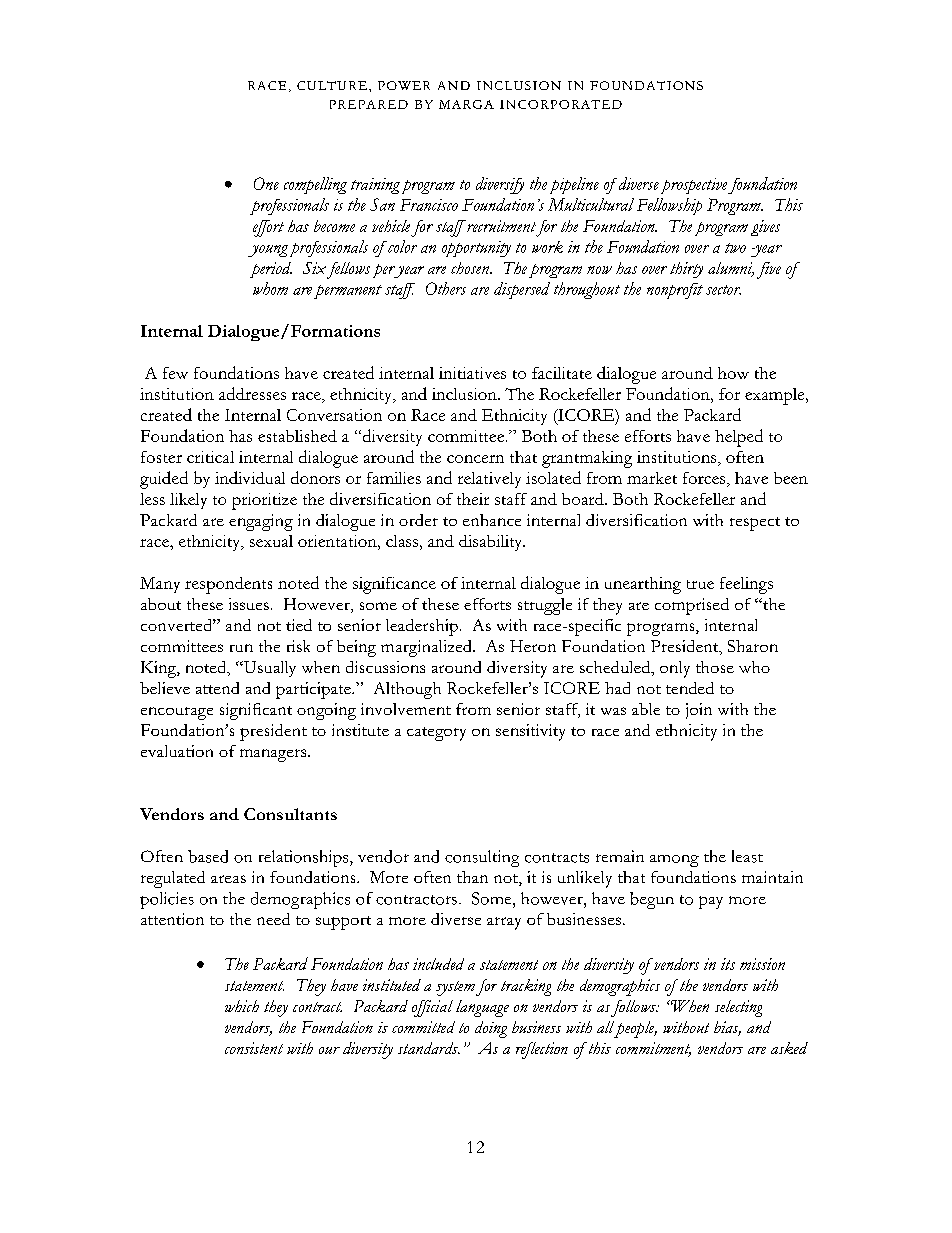 This screenshot has width=952, height=1233. Describe the element at coordinates (482, 858) in the screenshot. I see `consulting` at that location.
